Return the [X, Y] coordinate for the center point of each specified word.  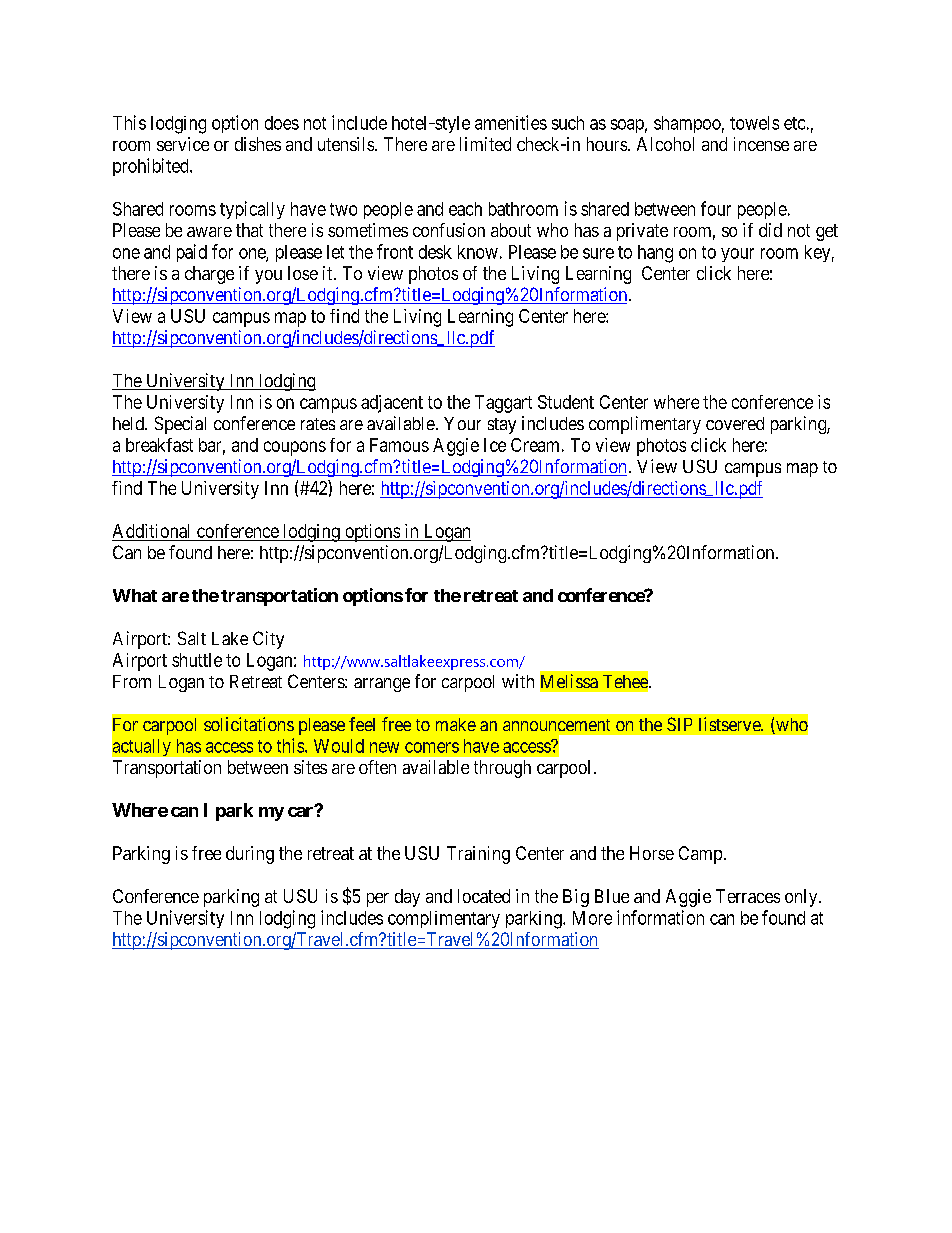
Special [180, 425]
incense [761, 144]
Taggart [503, 404]
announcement [556, 725]
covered [735, 423]
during [250, 855]
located [484, 896]
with [518, 681]
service [183, 144]
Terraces [748, 896]
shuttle [197, 660]
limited [485, 144]
